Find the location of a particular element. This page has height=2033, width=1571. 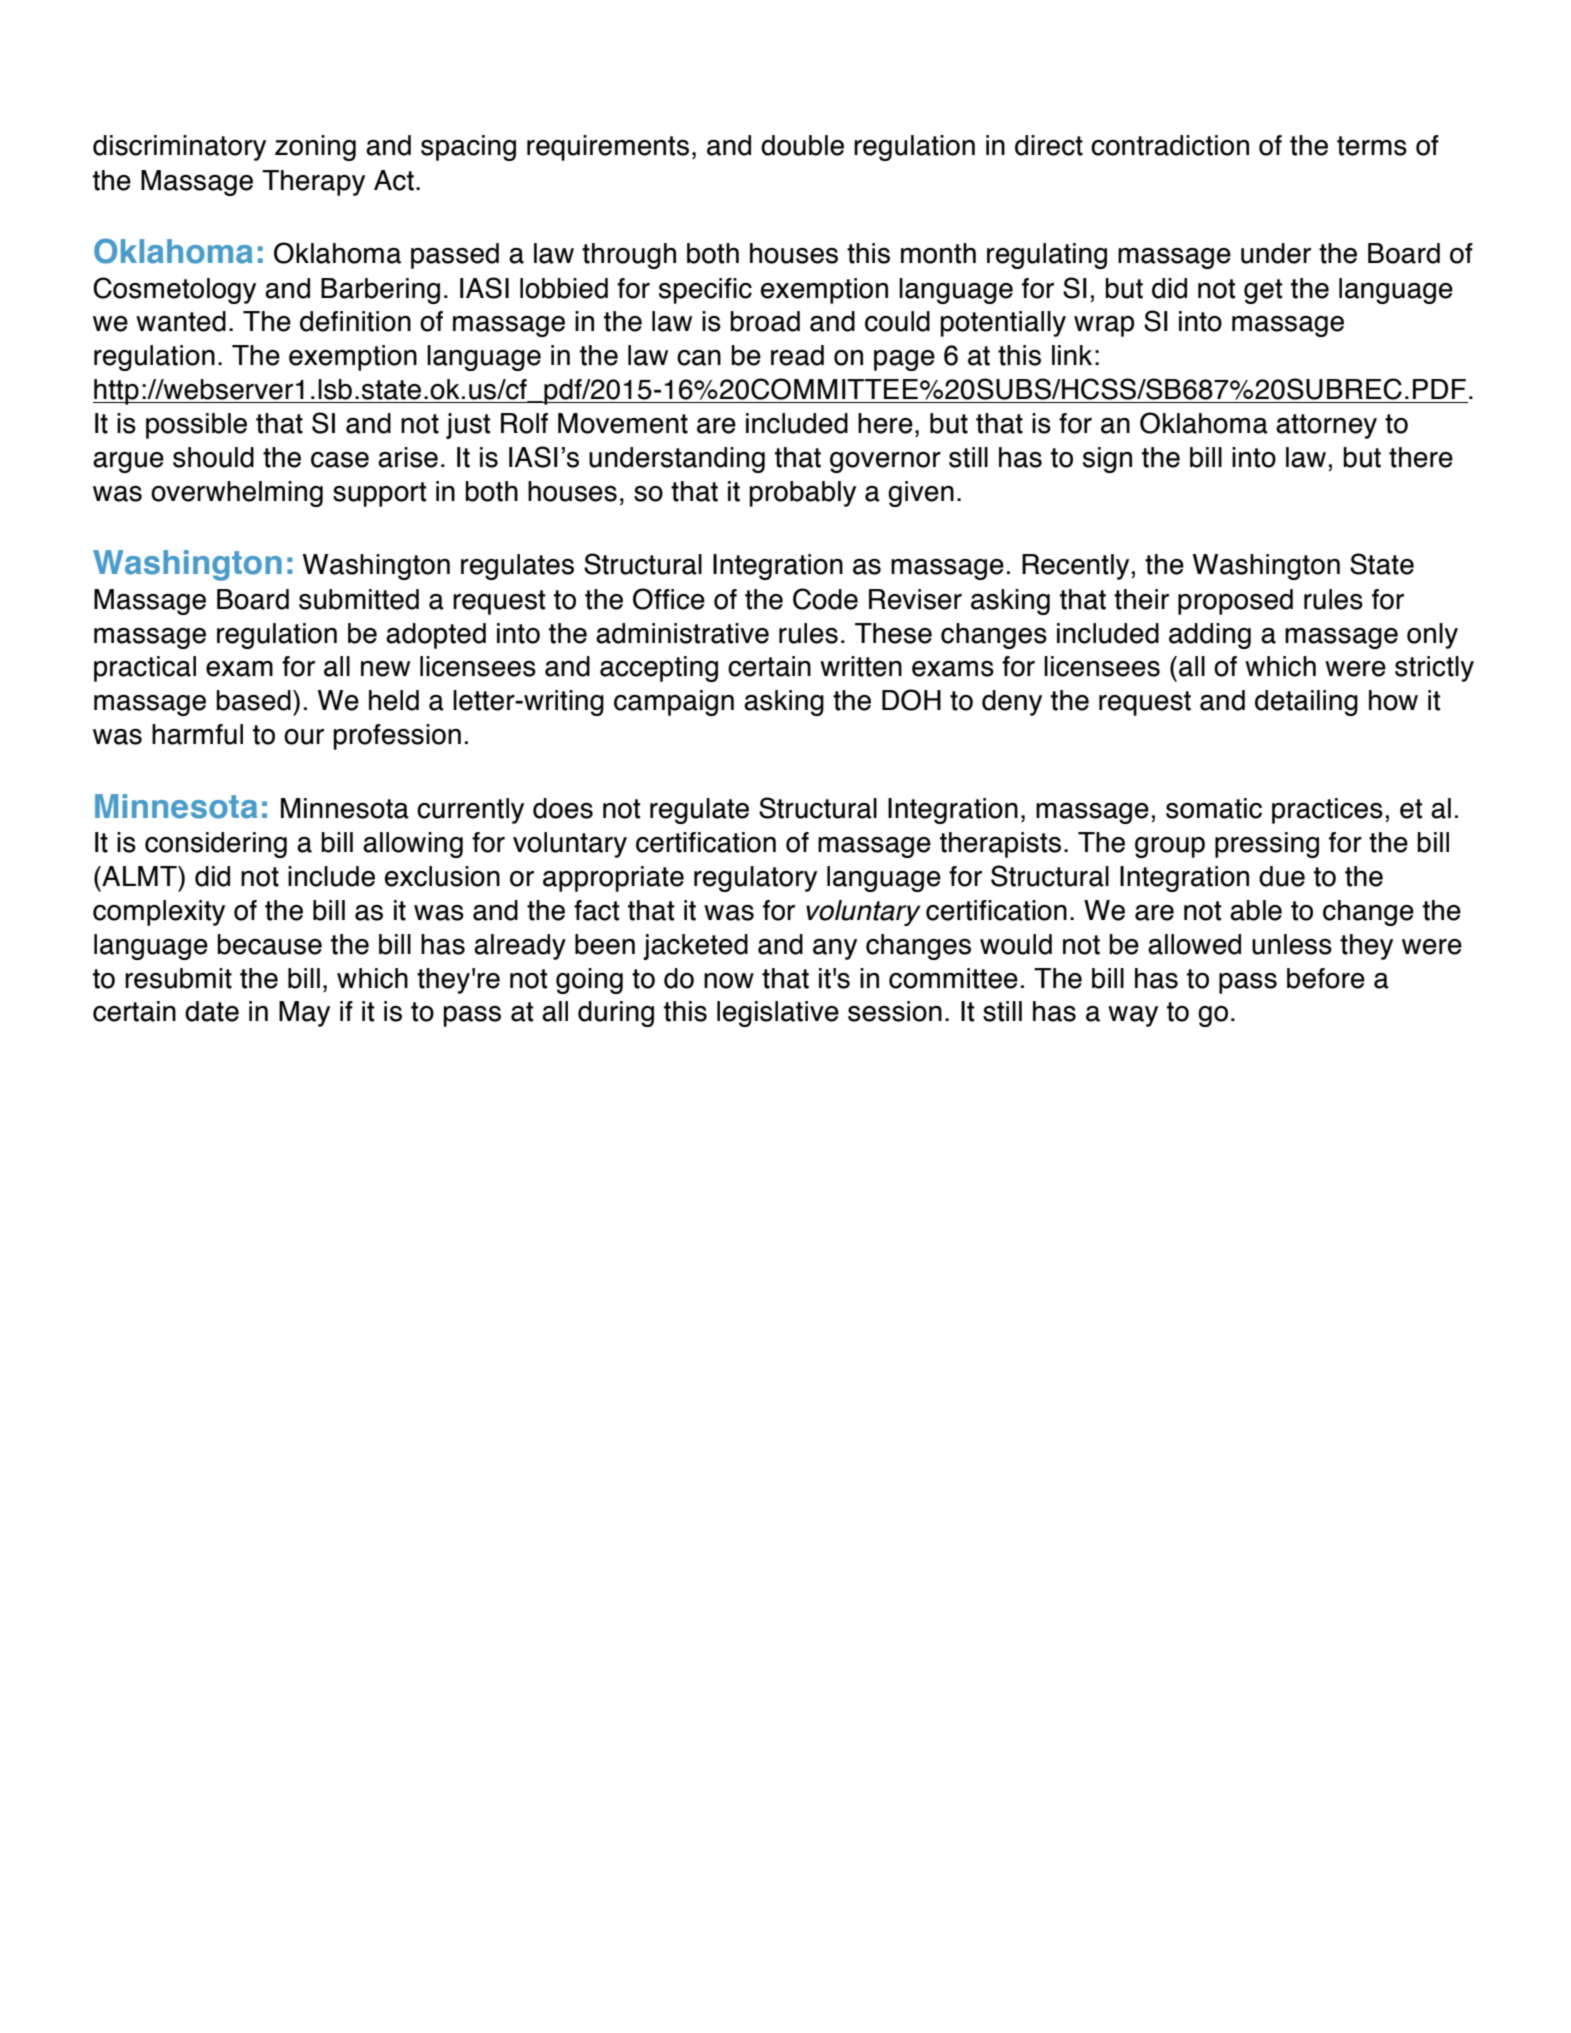

Code is located at coordinates (825, 599).
